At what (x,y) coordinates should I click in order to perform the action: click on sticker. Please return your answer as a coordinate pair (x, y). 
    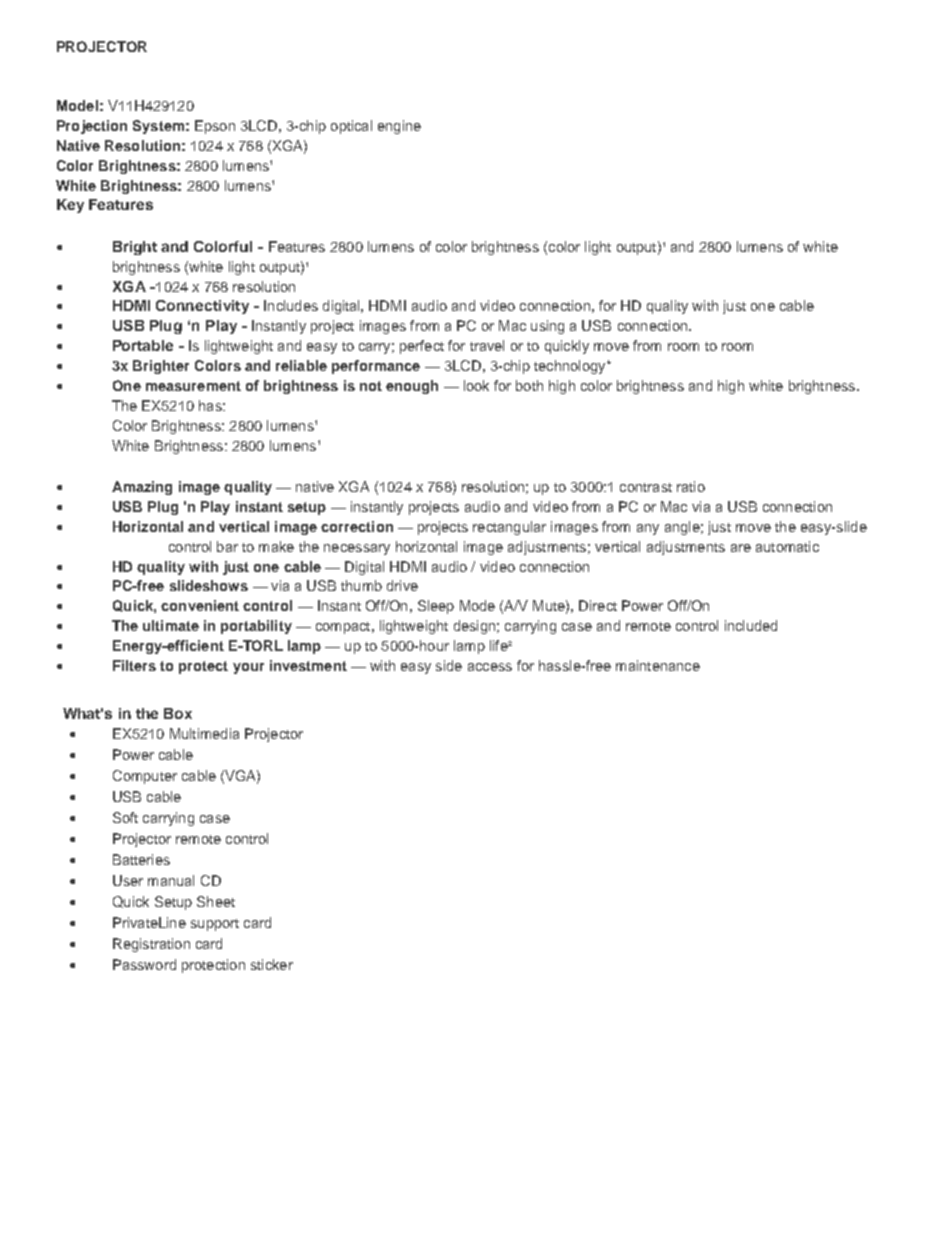
    Looking at the image, I should click on (272, 964).
